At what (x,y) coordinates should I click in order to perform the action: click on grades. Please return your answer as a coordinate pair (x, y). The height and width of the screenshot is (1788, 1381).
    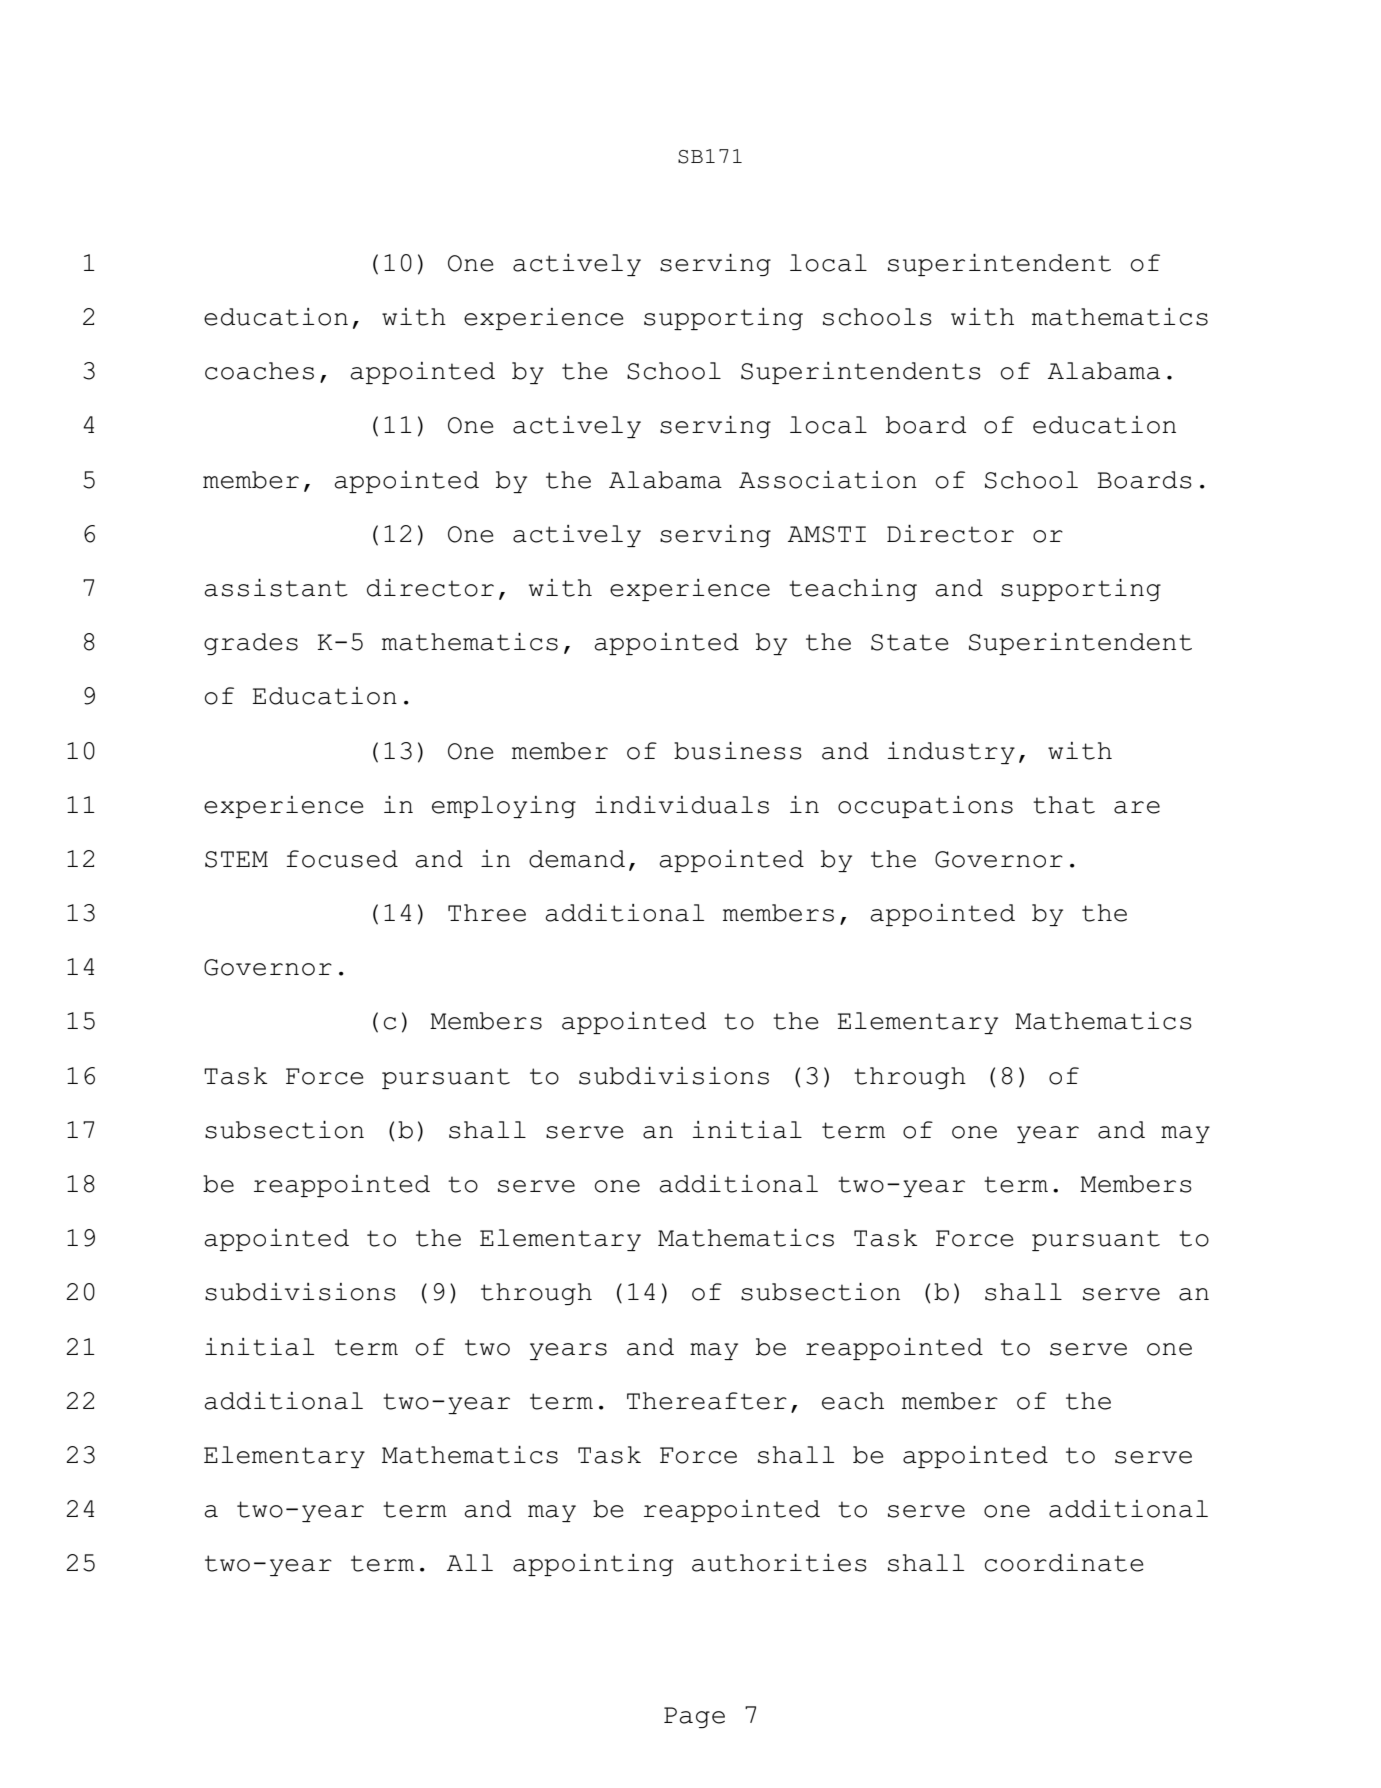
    Looking at the image, I should click on (251, 644).
